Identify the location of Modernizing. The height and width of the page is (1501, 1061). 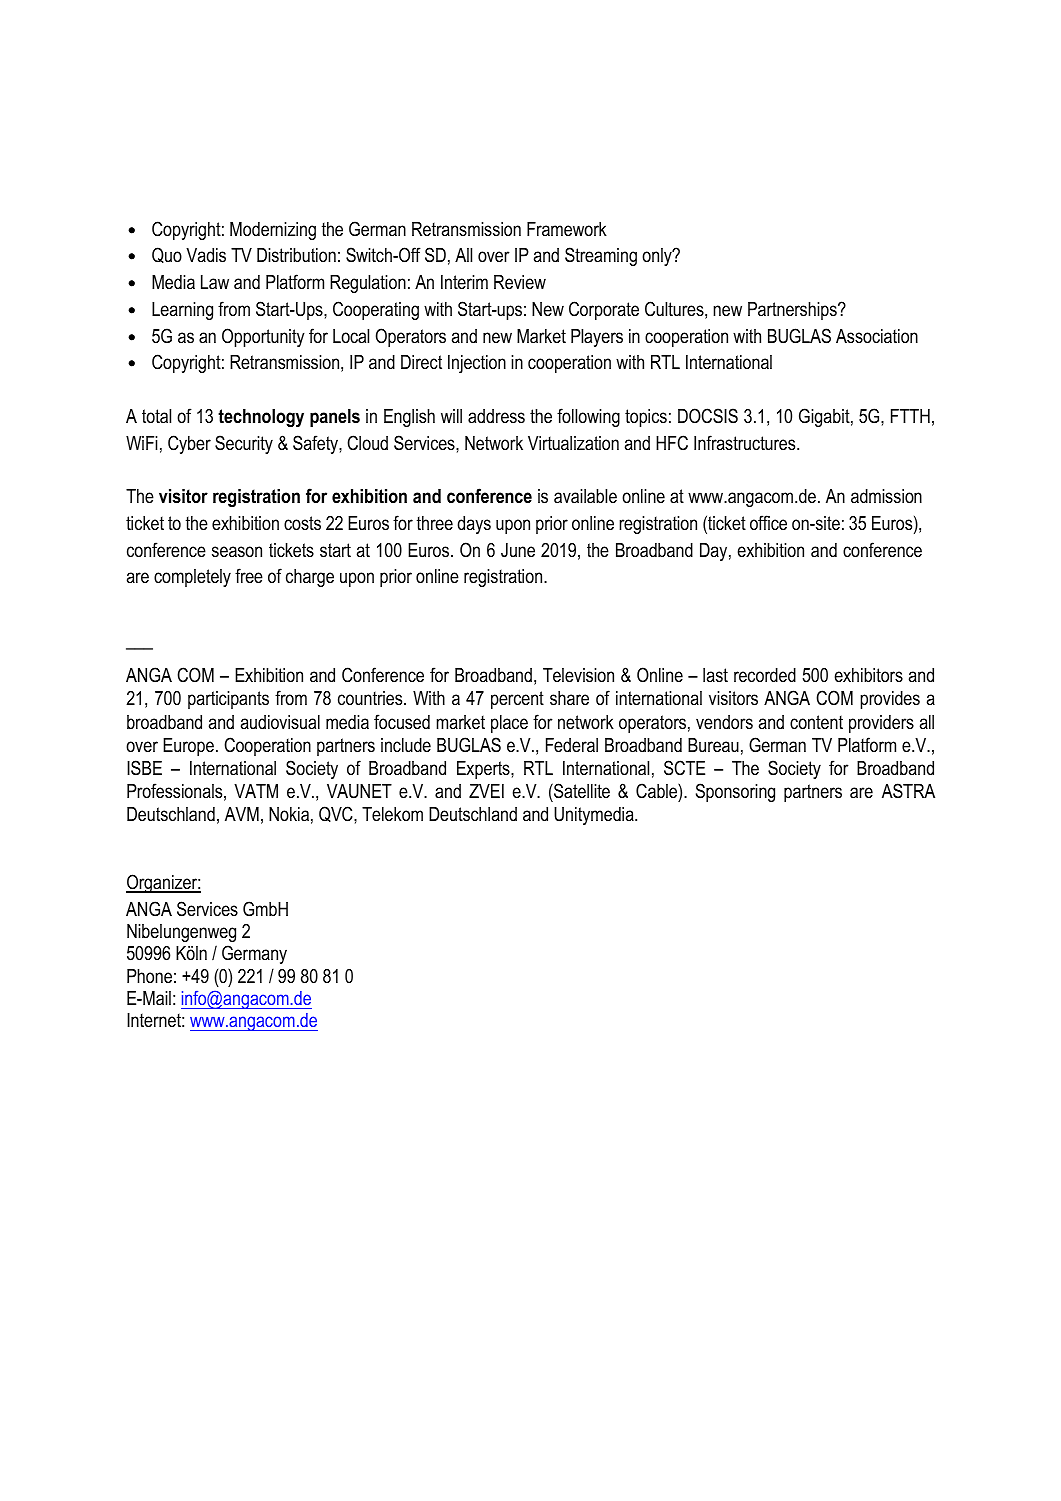
(273, 231).
